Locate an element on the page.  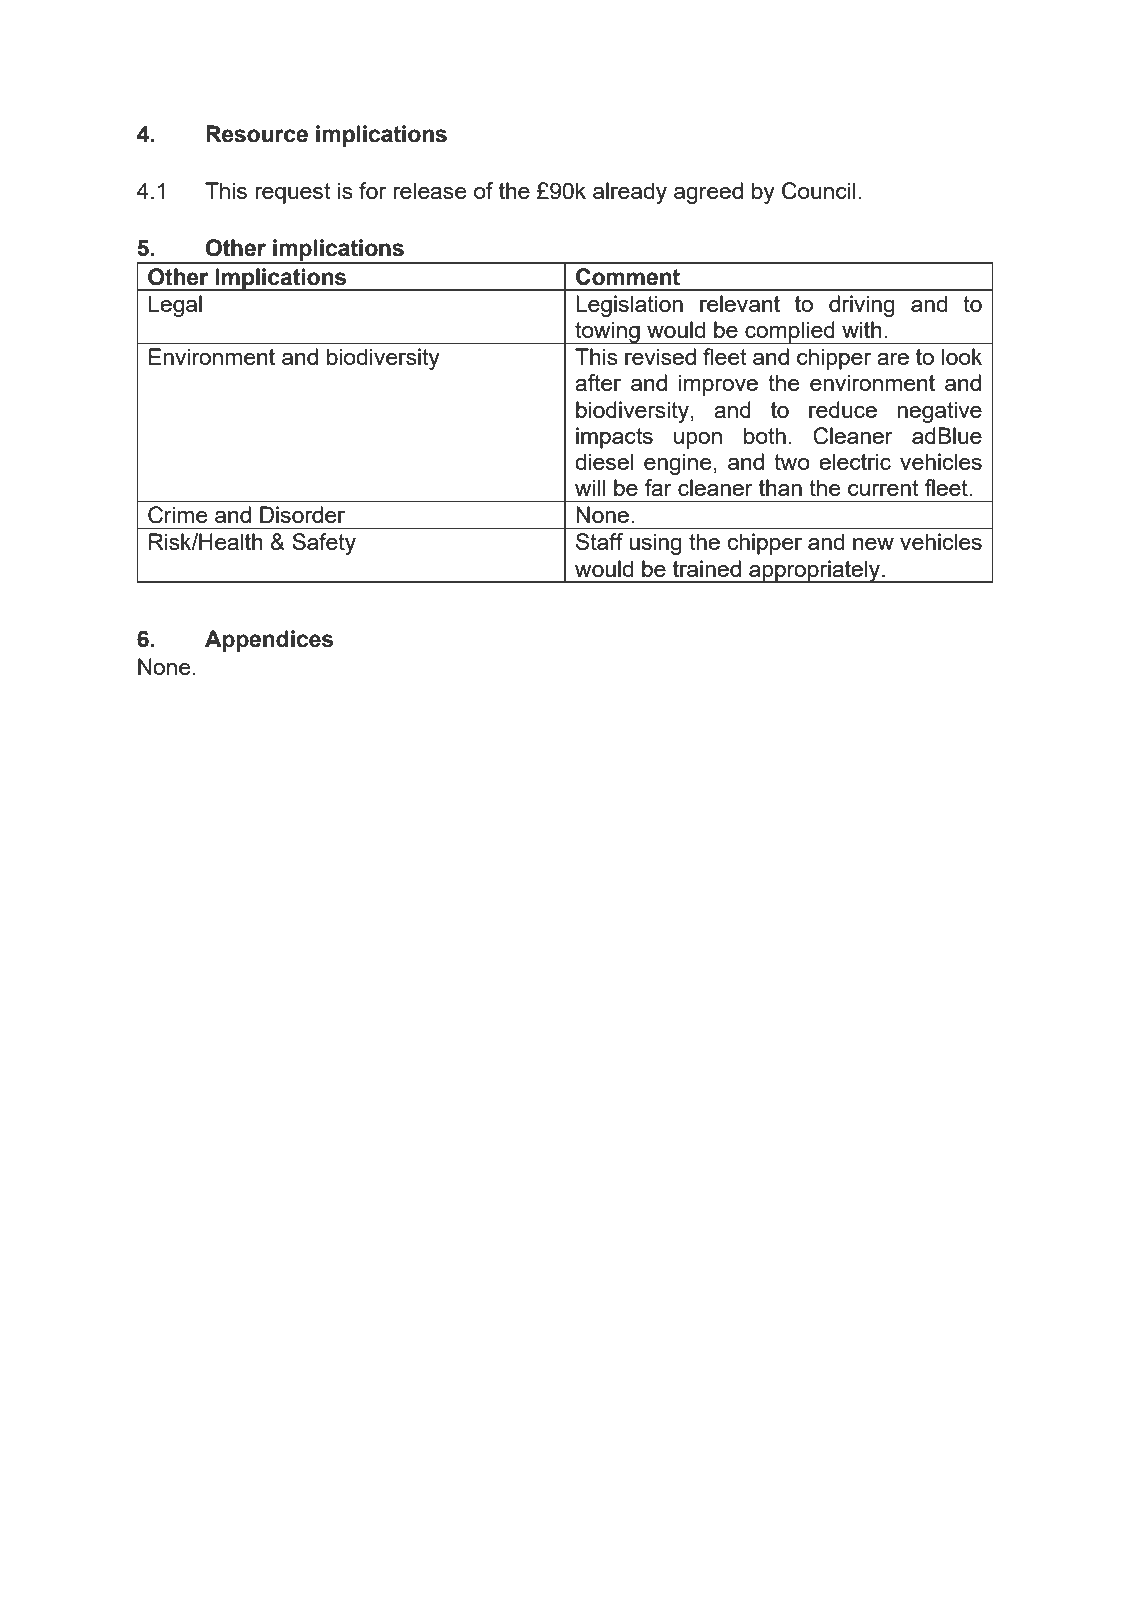
Appendices is located at coordinates (269, 641).
